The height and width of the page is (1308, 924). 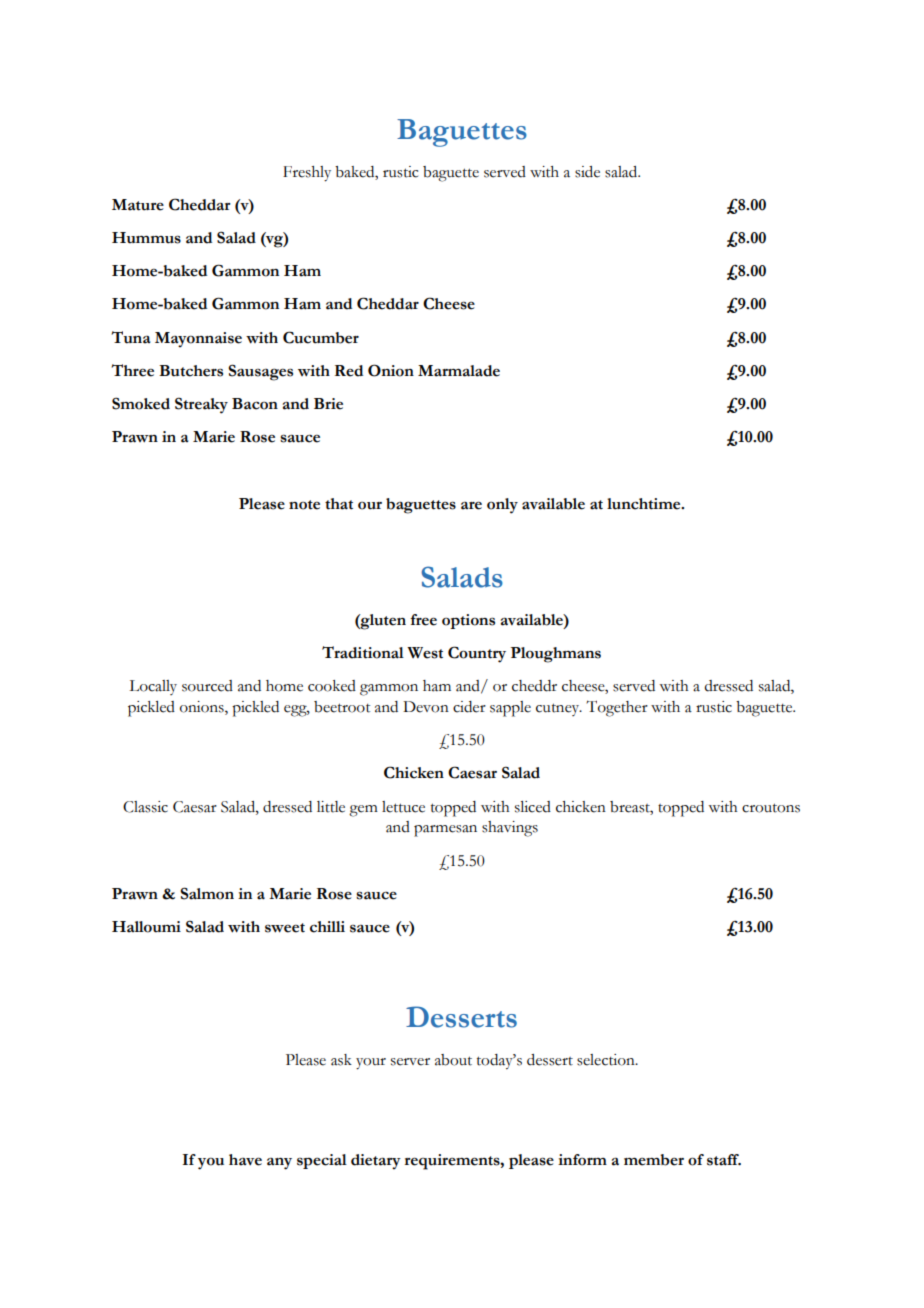 What do you see at coordinates (724, 1160) in the page?
I see `staff` at bounding box center [724, 1160].
